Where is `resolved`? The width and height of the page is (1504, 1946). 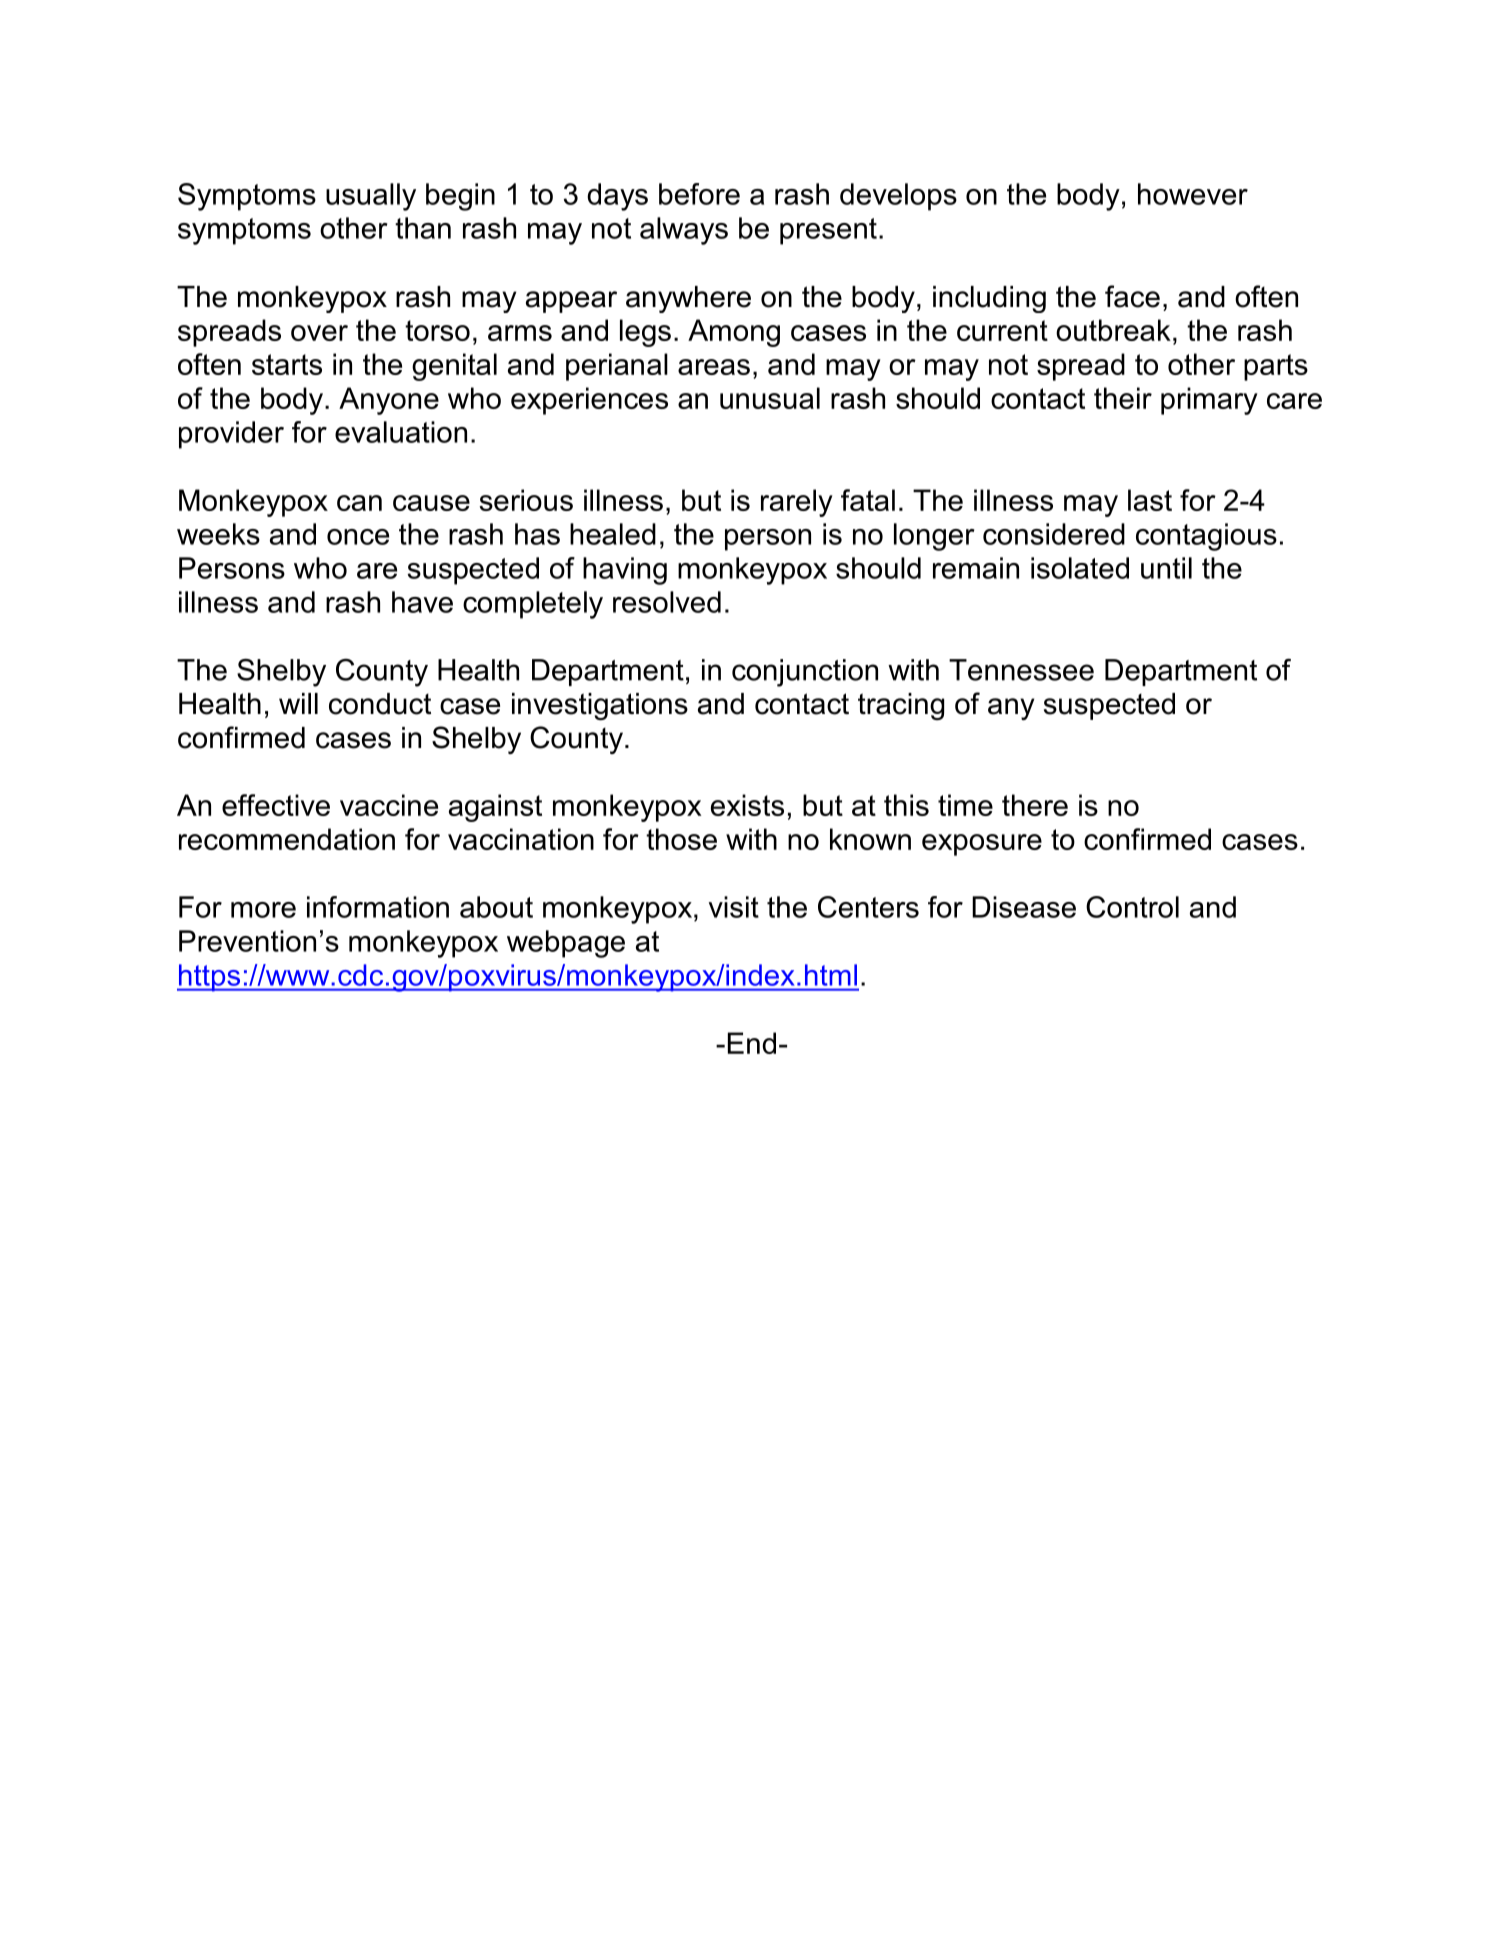
resolved is located at coordinates (667, 602).
